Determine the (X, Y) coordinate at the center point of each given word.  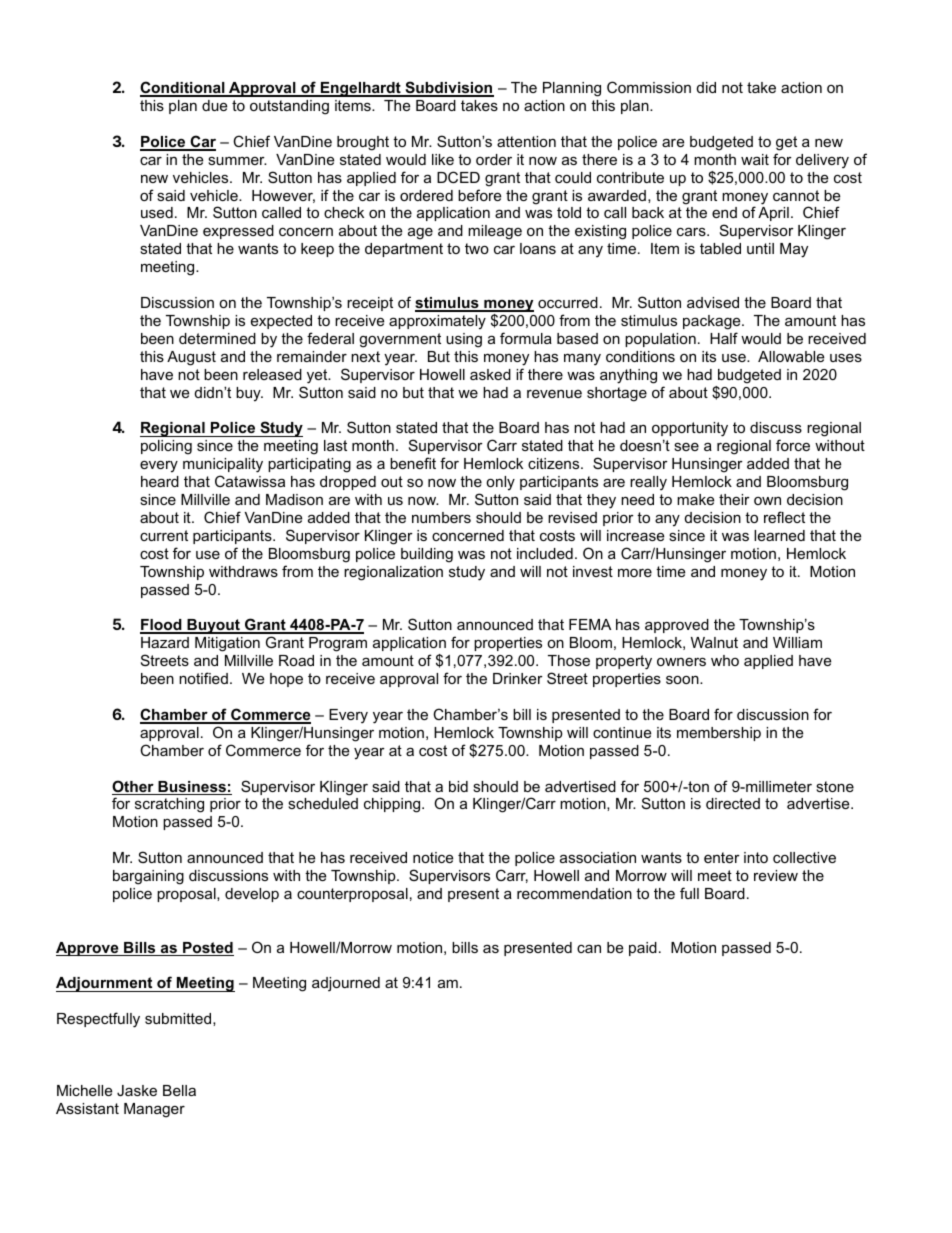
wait (755, 159)
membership (719, 734)
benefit (413, 463)
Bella (179, 1090)
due (214, 105)
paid (643, 949)
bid (458, 786)
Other (134, 787)
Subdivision (448, 88)
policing (166, 447)
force (793, 445)
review (776, 875)
